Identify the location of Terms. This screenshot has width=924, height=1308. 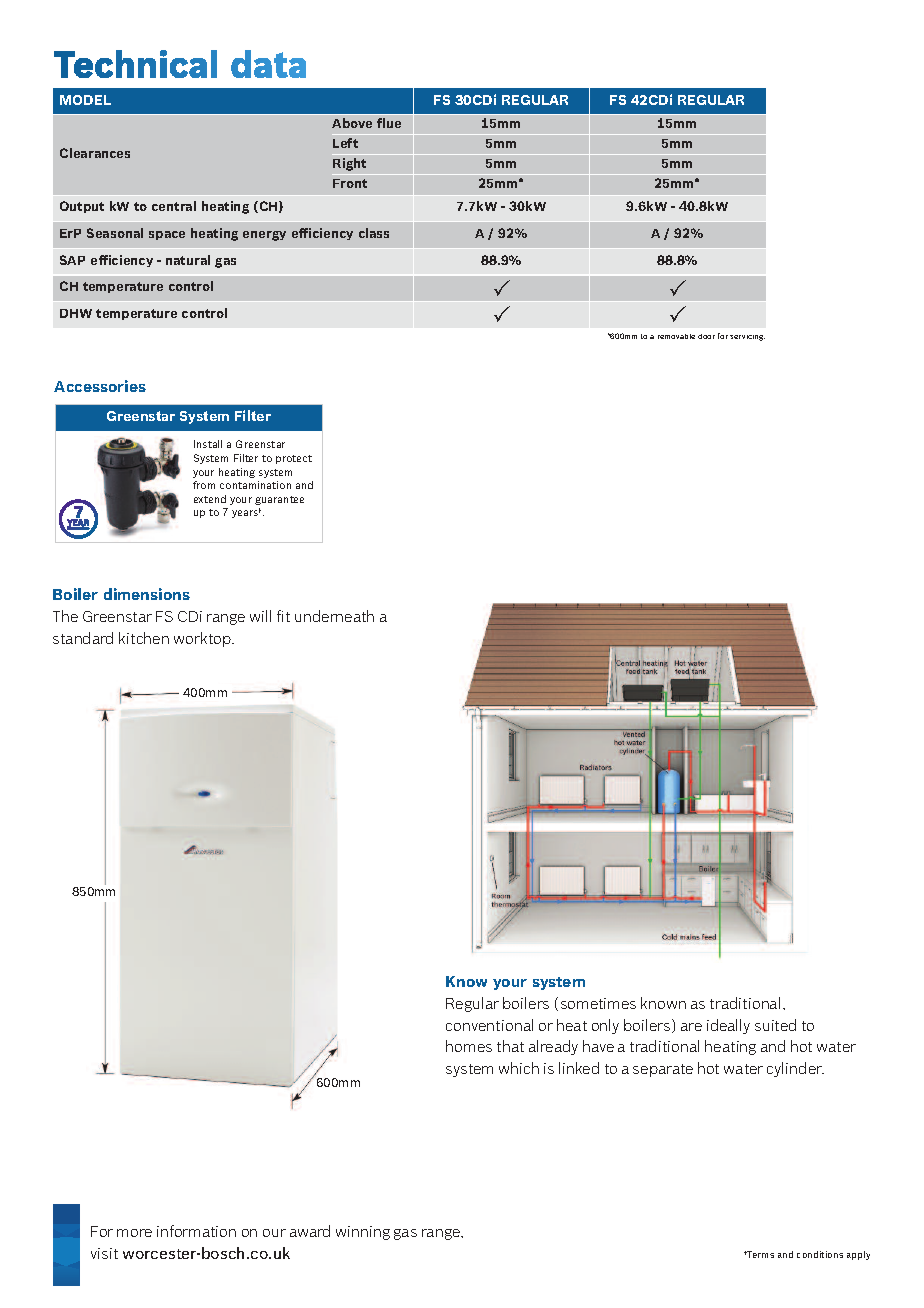
(760, 1254).
